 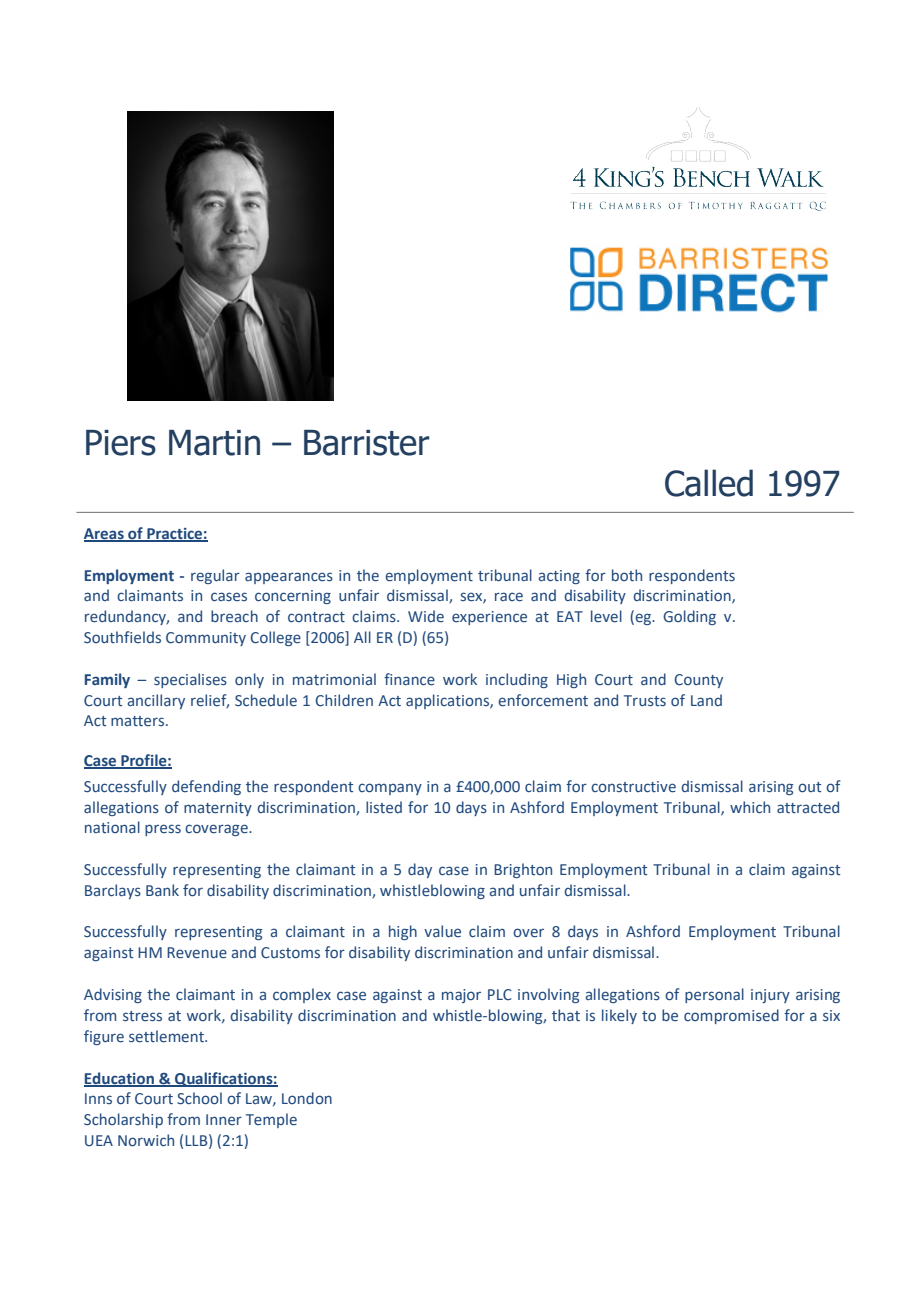 What do you see at coordinates (750, 807) in the page?
I see `which` at bounding box center [750, 807].
